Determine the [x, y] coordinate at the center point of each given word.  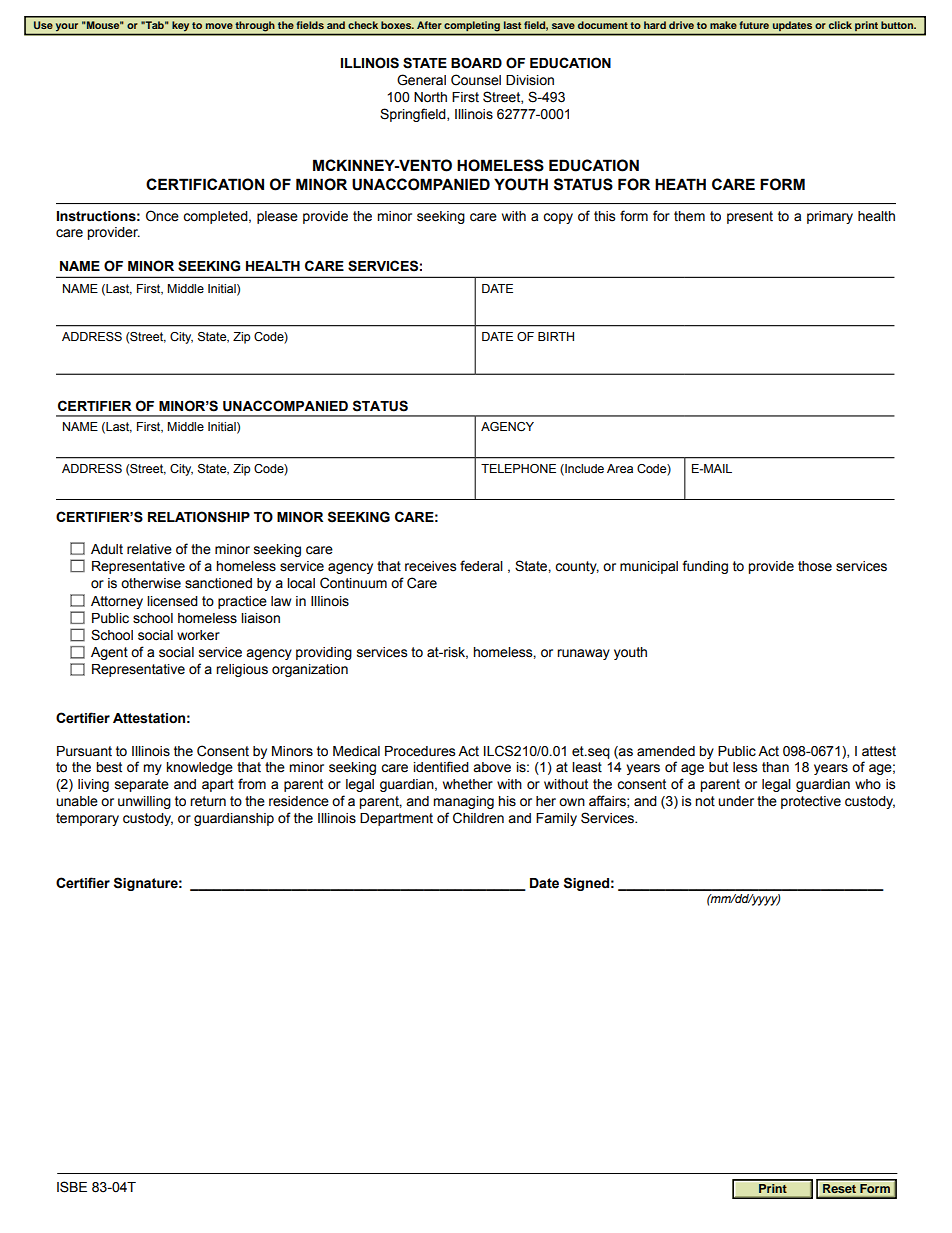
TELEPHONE [518, 468]
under [736, 801]
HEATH [680, 184]
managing [463, 802]
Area [620, 468]
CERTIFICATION [205, 184]
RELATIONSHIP [199, 517]
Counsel [476, 80]
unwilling [144, 802]
